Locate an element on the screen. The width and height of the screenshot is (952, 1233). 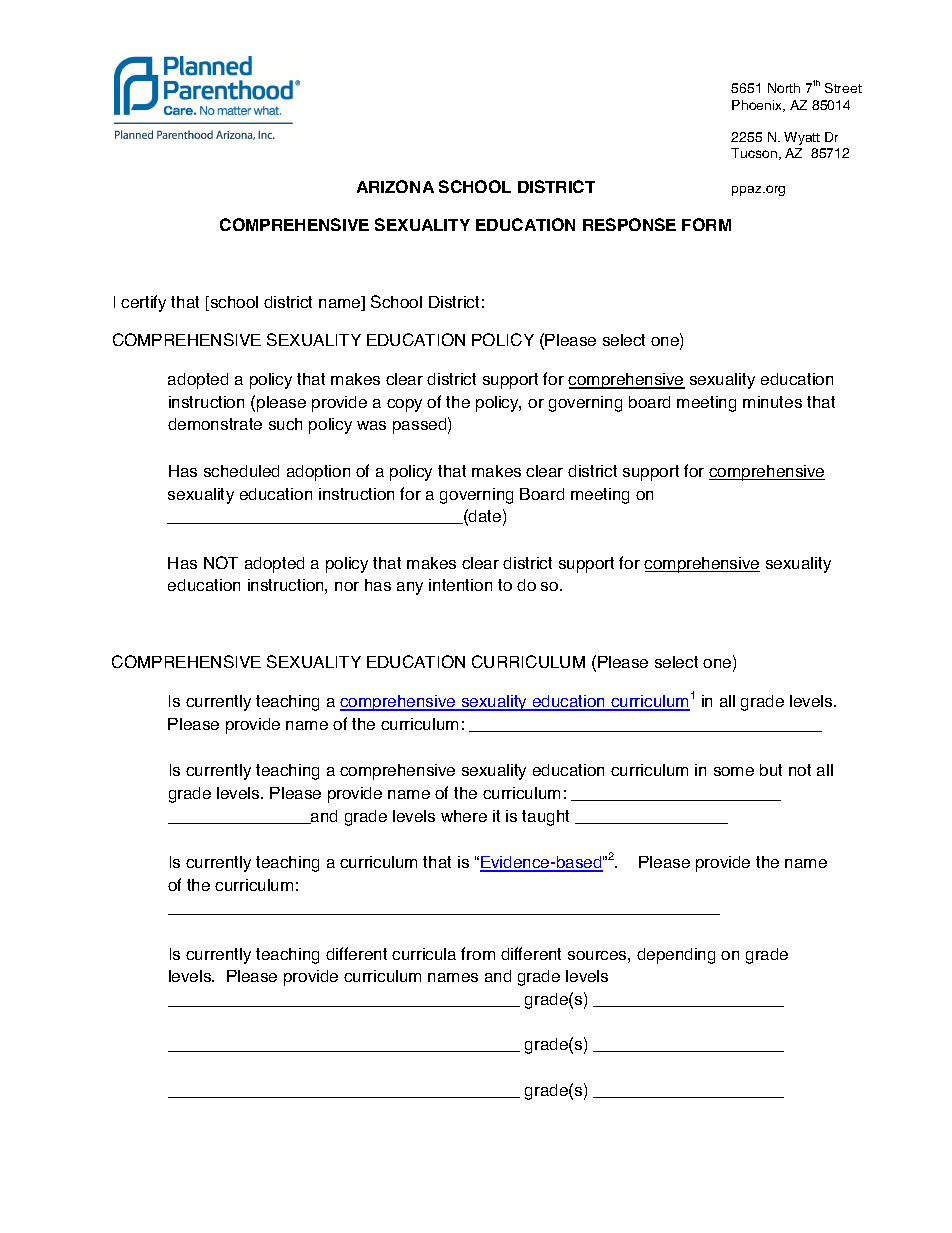
Phoenix is located at coordinates (758, 106).
